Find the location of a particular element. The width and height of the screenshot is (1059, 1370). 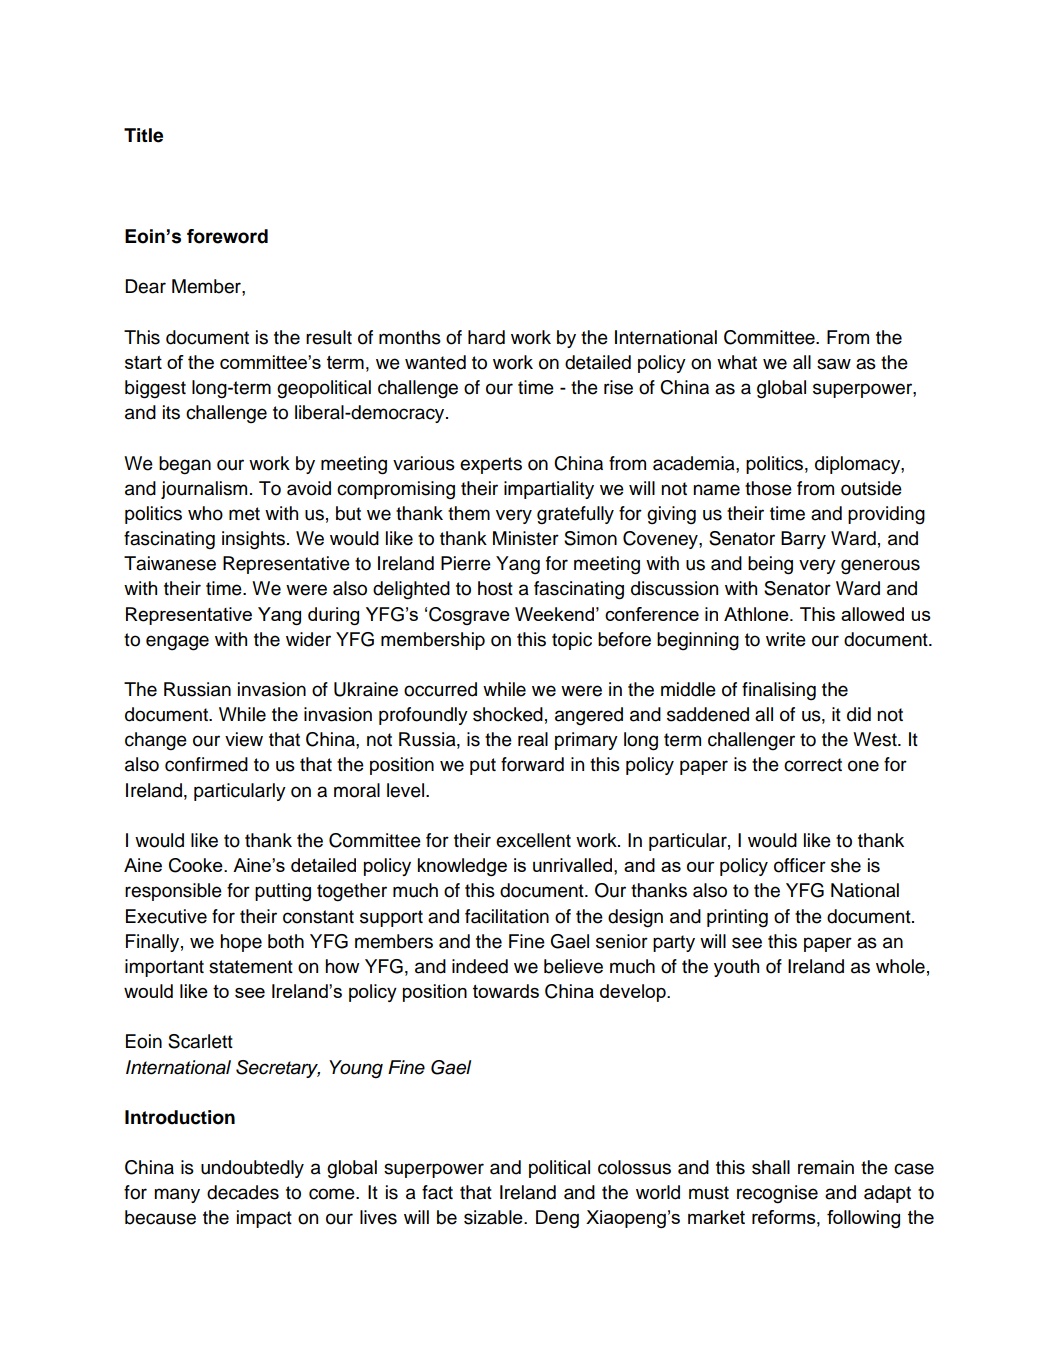

foreword is located at coordinates (227, 236).
